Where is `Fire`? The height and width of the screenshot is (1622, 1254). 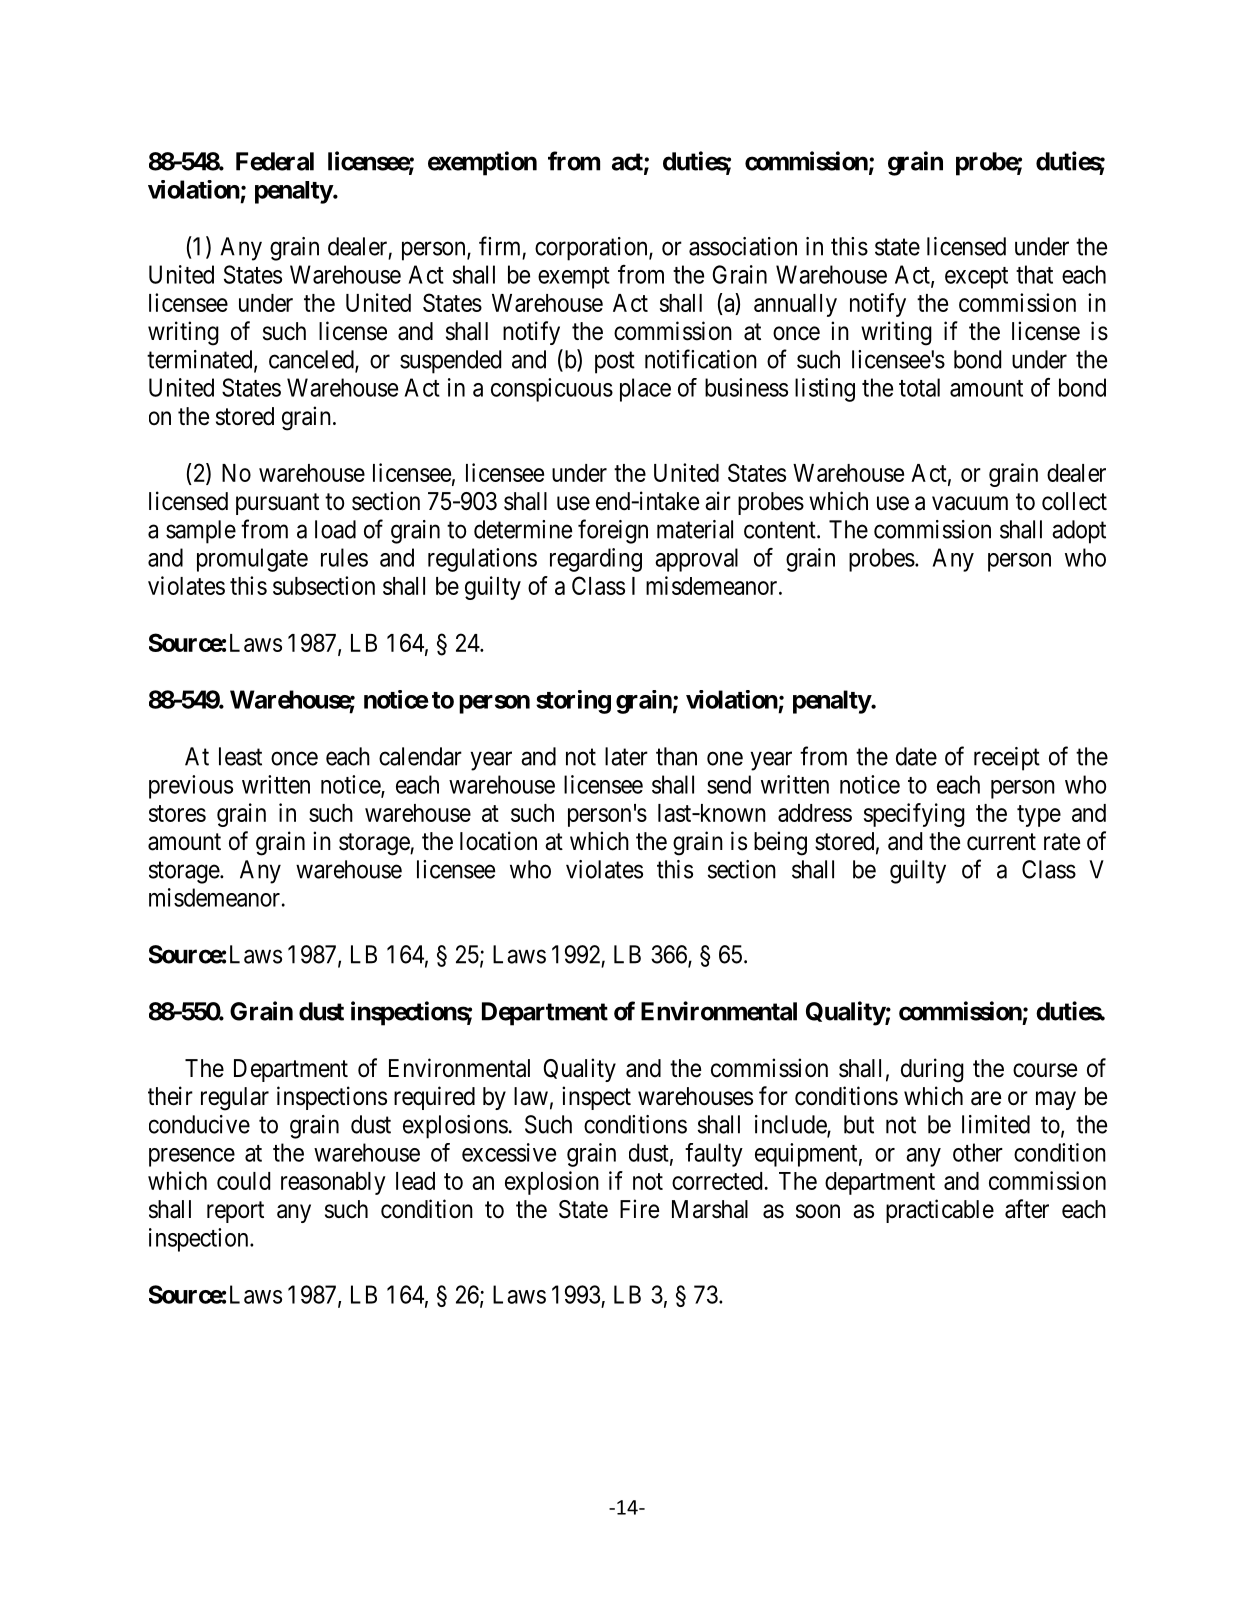 Fire is located at coordinates (639, 1209).
